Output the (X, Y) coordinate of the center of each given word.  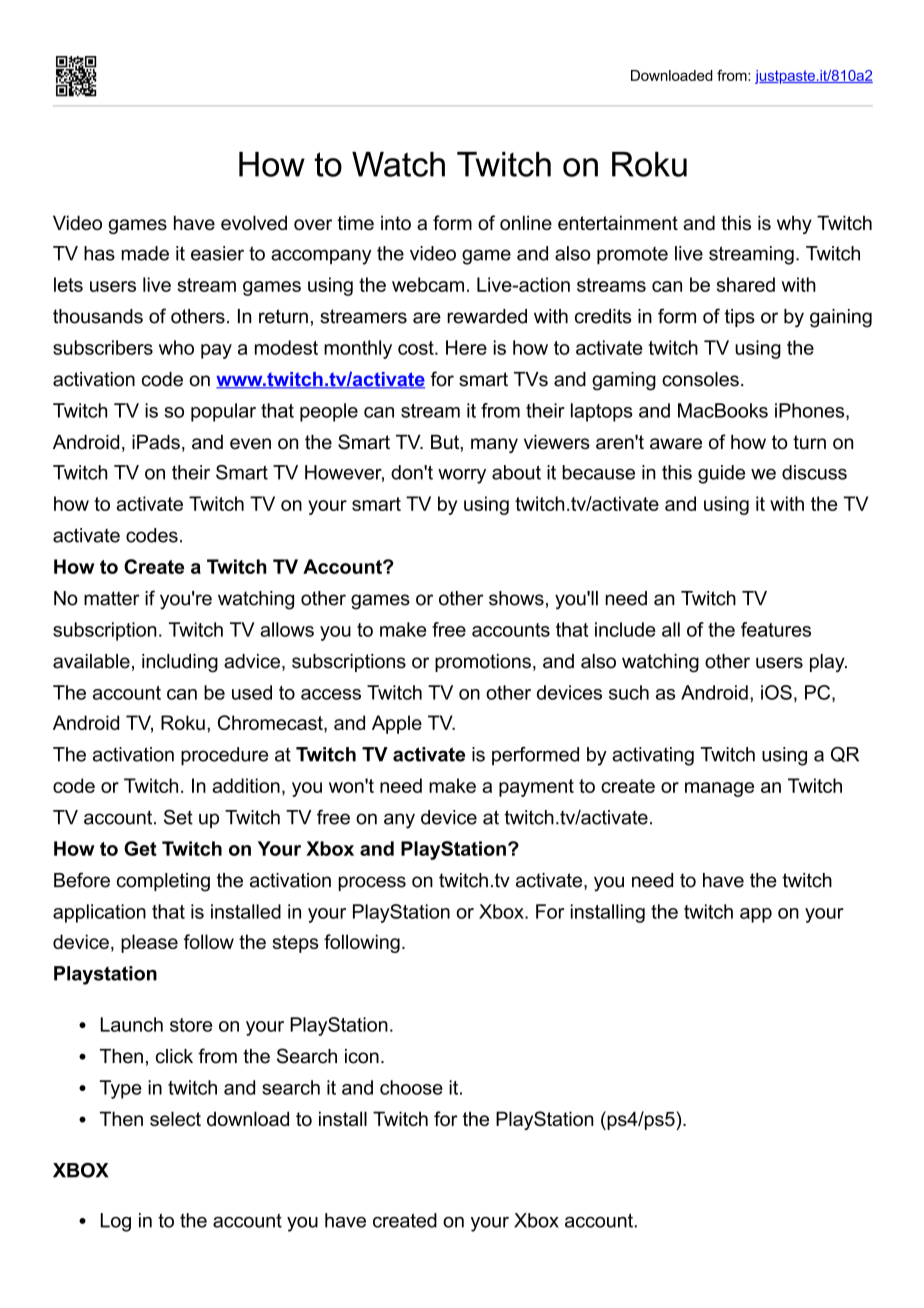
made (145, 253)
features (776, 629)
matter (112, 598)
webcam (428, 284)
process (372, 883)
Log (116, 1222)
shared (746, 284)
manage (719, 789)
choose (411, 1087)
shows (516, 598)
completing (163, 882)
